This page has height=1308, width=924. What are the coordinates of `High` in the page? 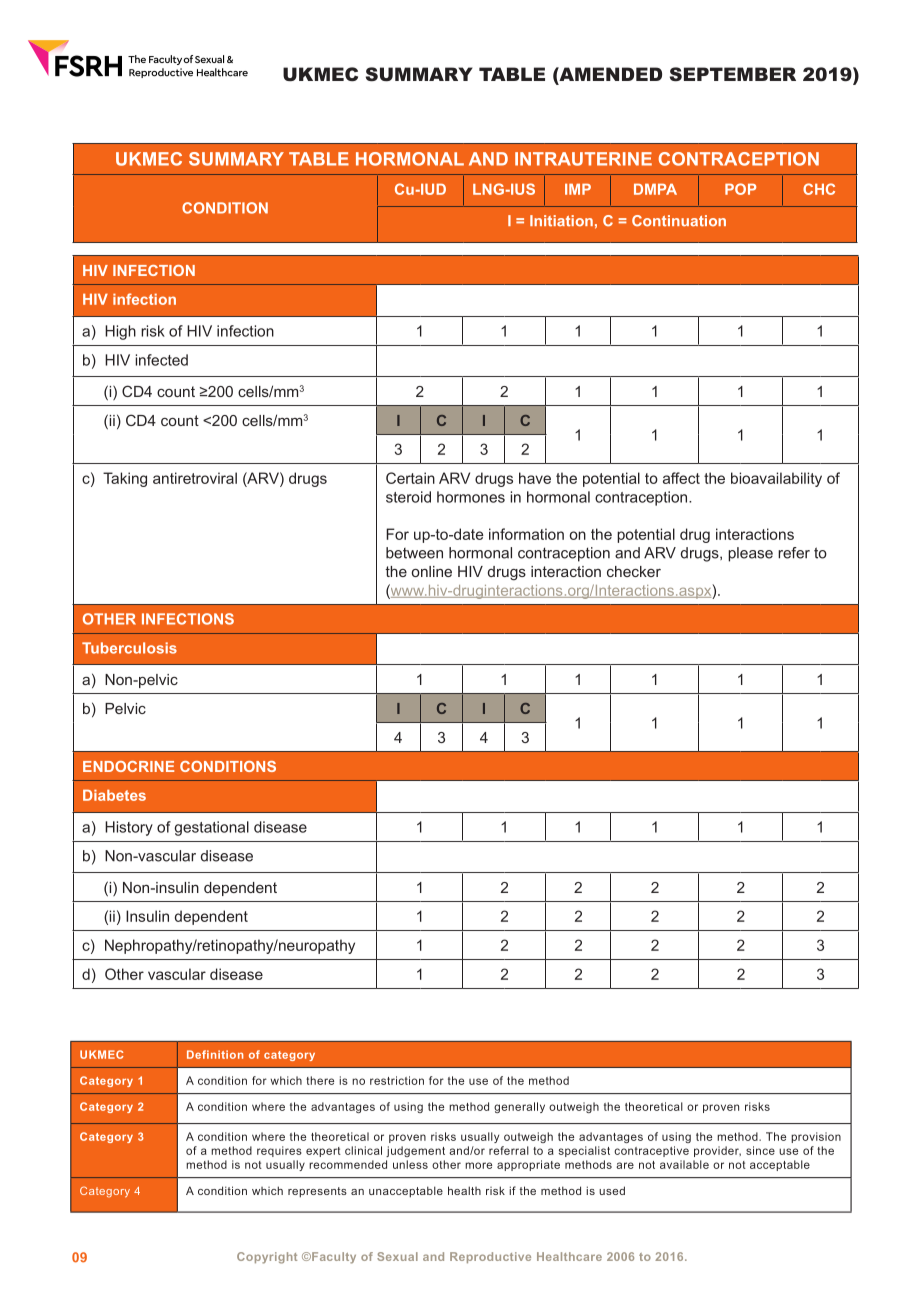 It's located at (120, 332).
